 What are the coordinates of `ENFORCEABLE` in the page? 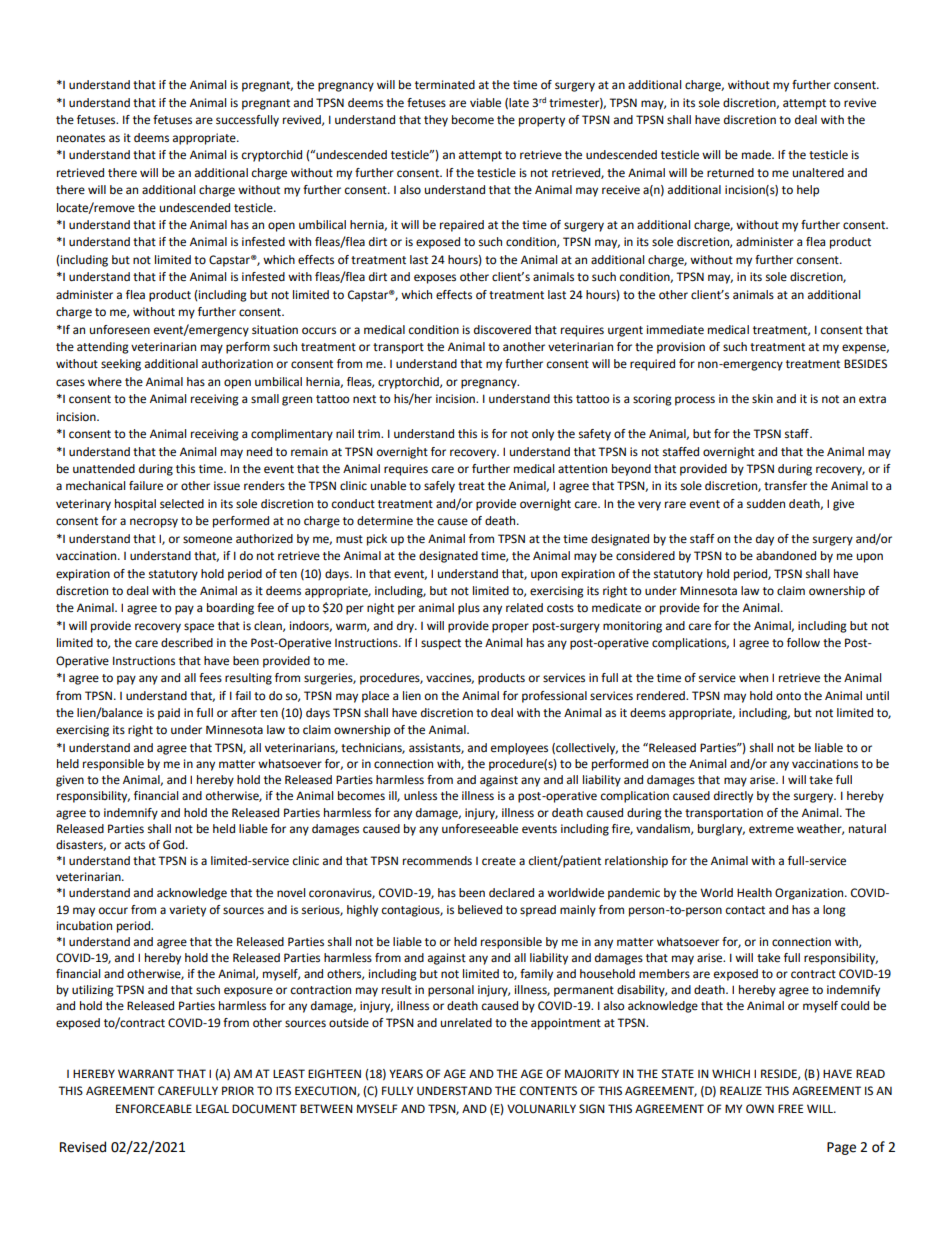 It's located at (154, 1109).
